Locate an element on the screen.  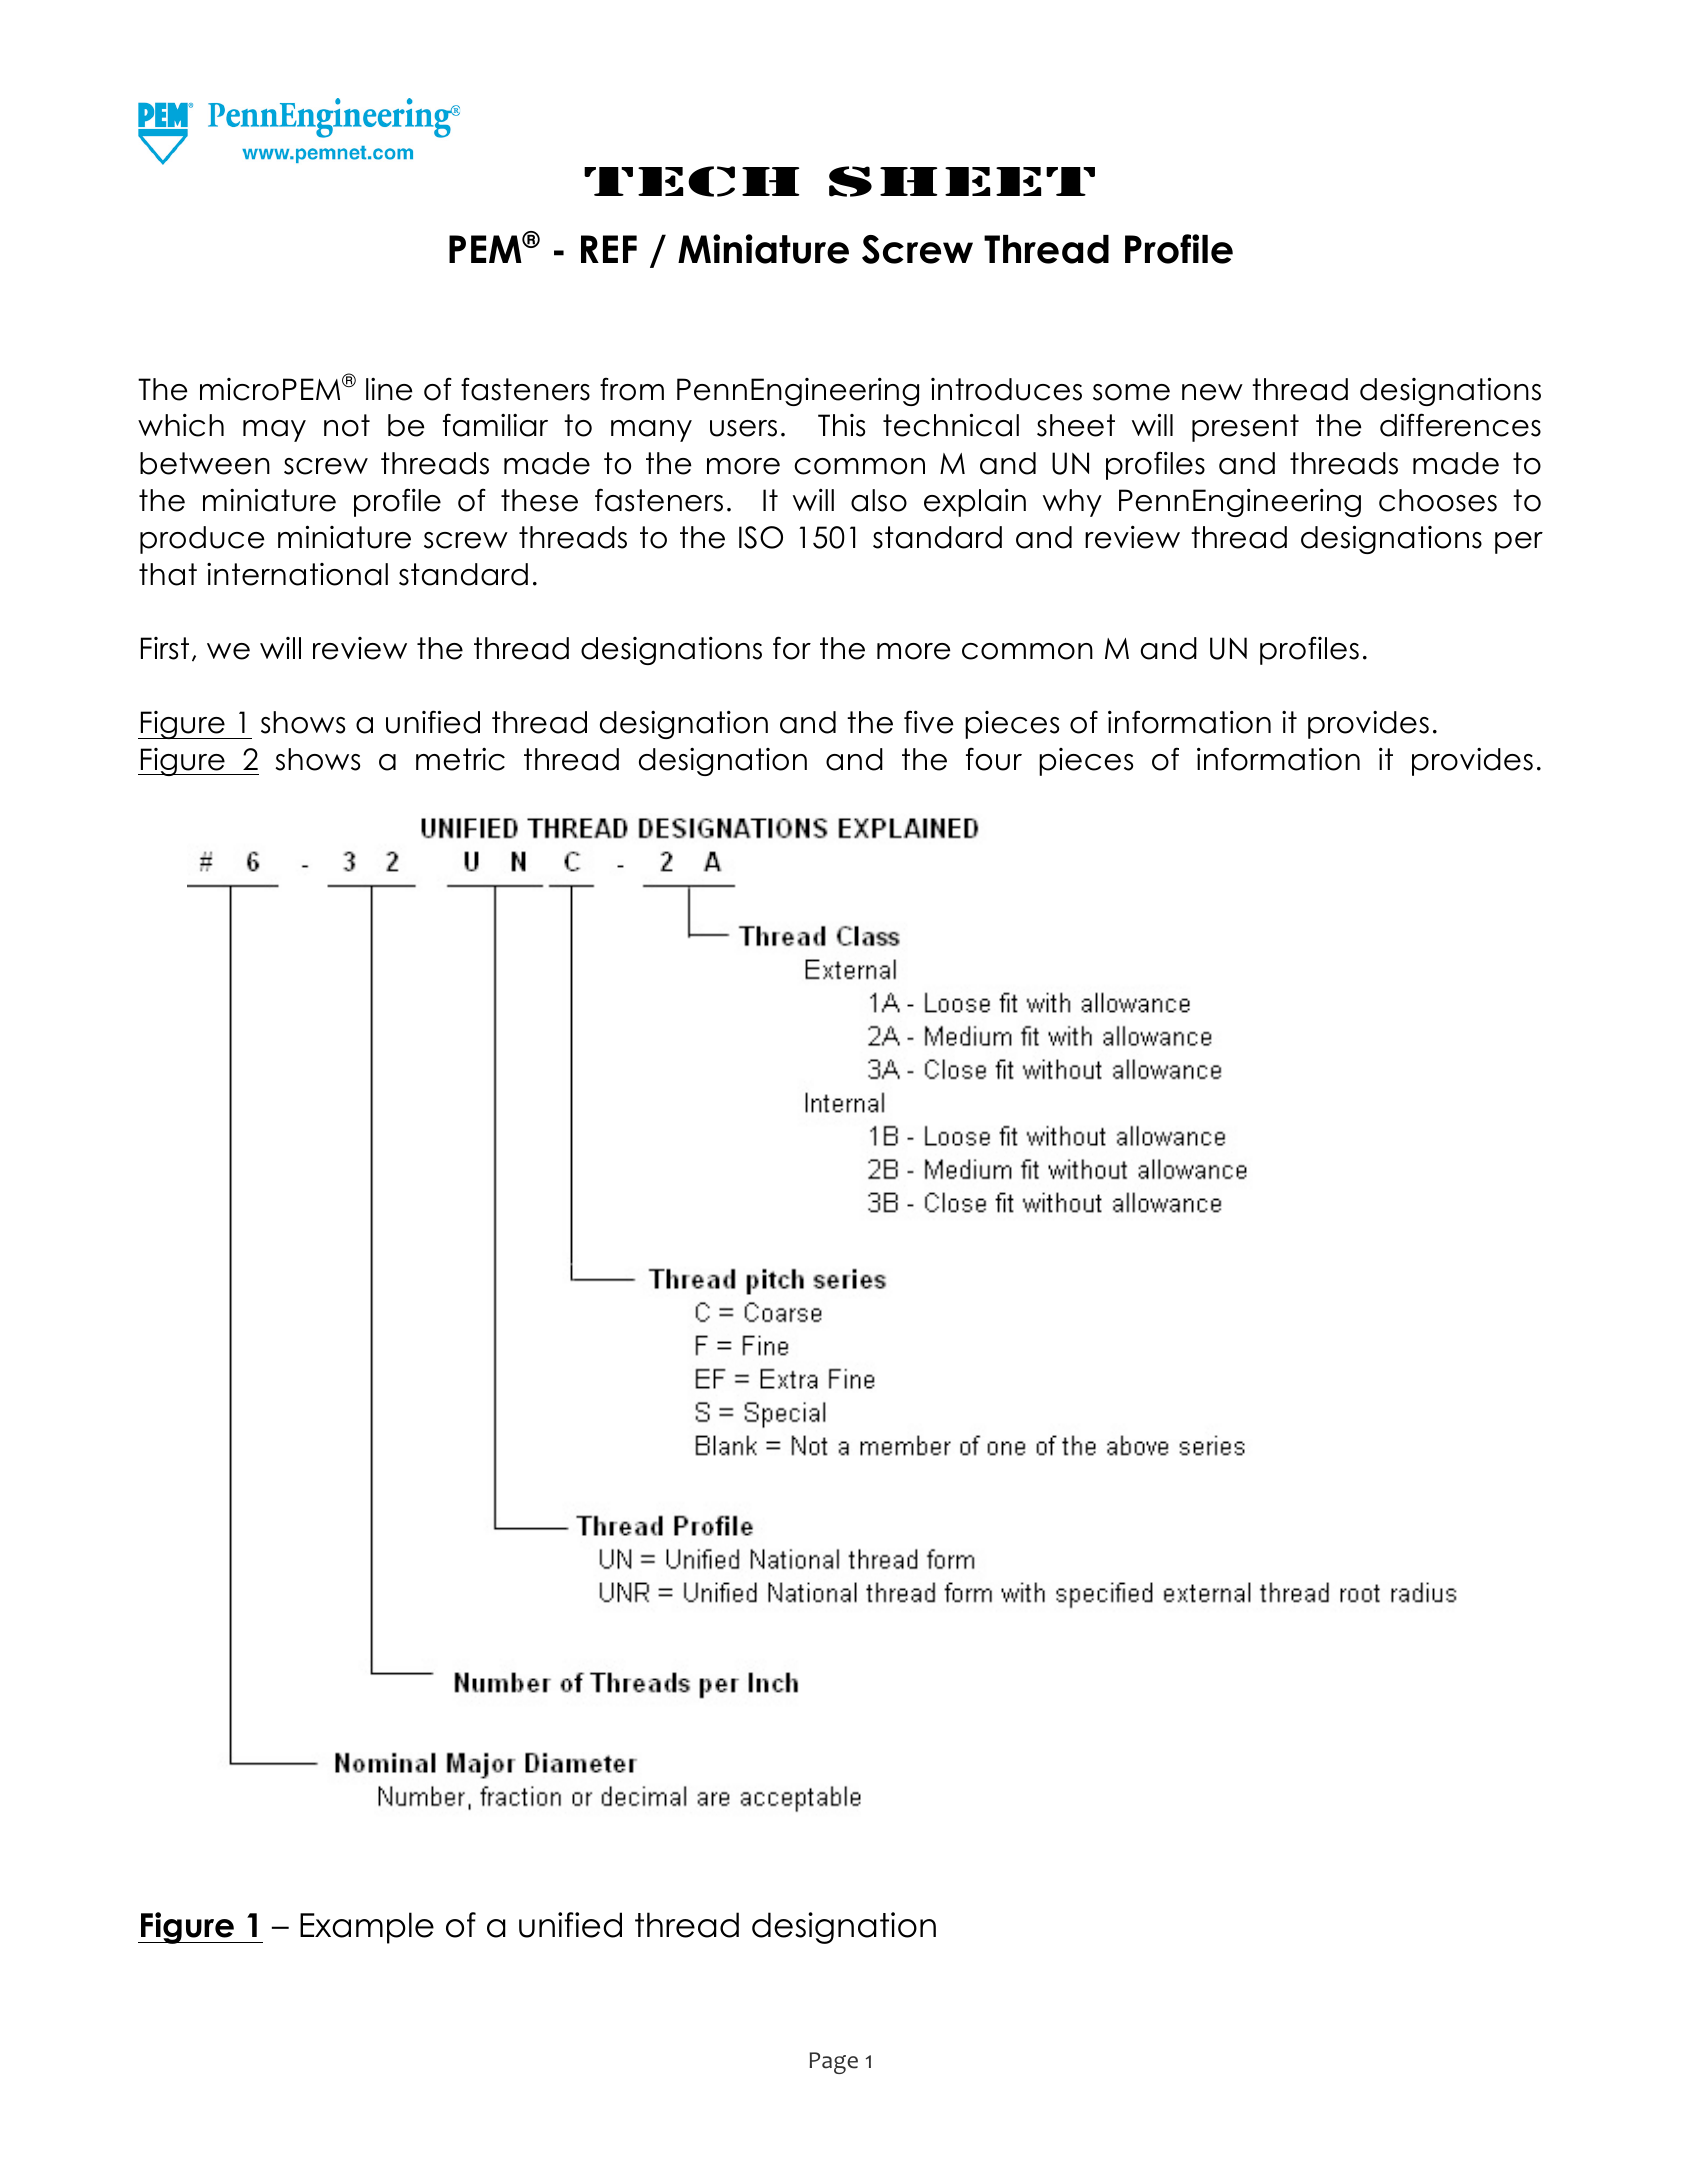
line is located at coordinates (389, 389).
